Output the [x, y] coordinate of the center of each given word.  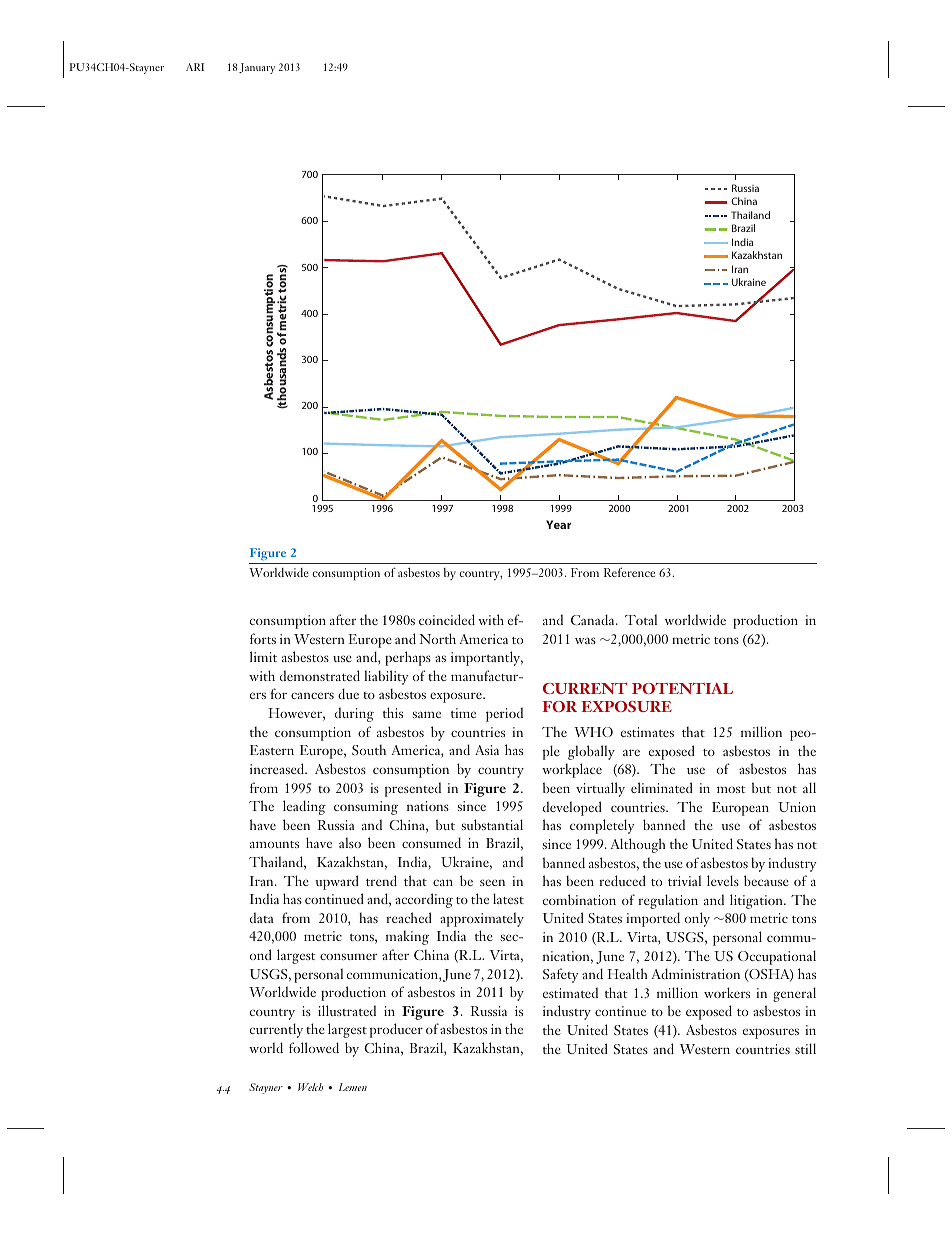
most [731, 789]
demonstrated [320, 675]
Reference [629, 572]
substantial [492, 824]
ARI [195, 67]
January [257, 68]
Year [559, 524]
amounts [274, 844]
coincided [447, 619]
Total [641, 619]
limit [263, 656]
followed [314, 1047]
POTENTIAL [682, 688]
